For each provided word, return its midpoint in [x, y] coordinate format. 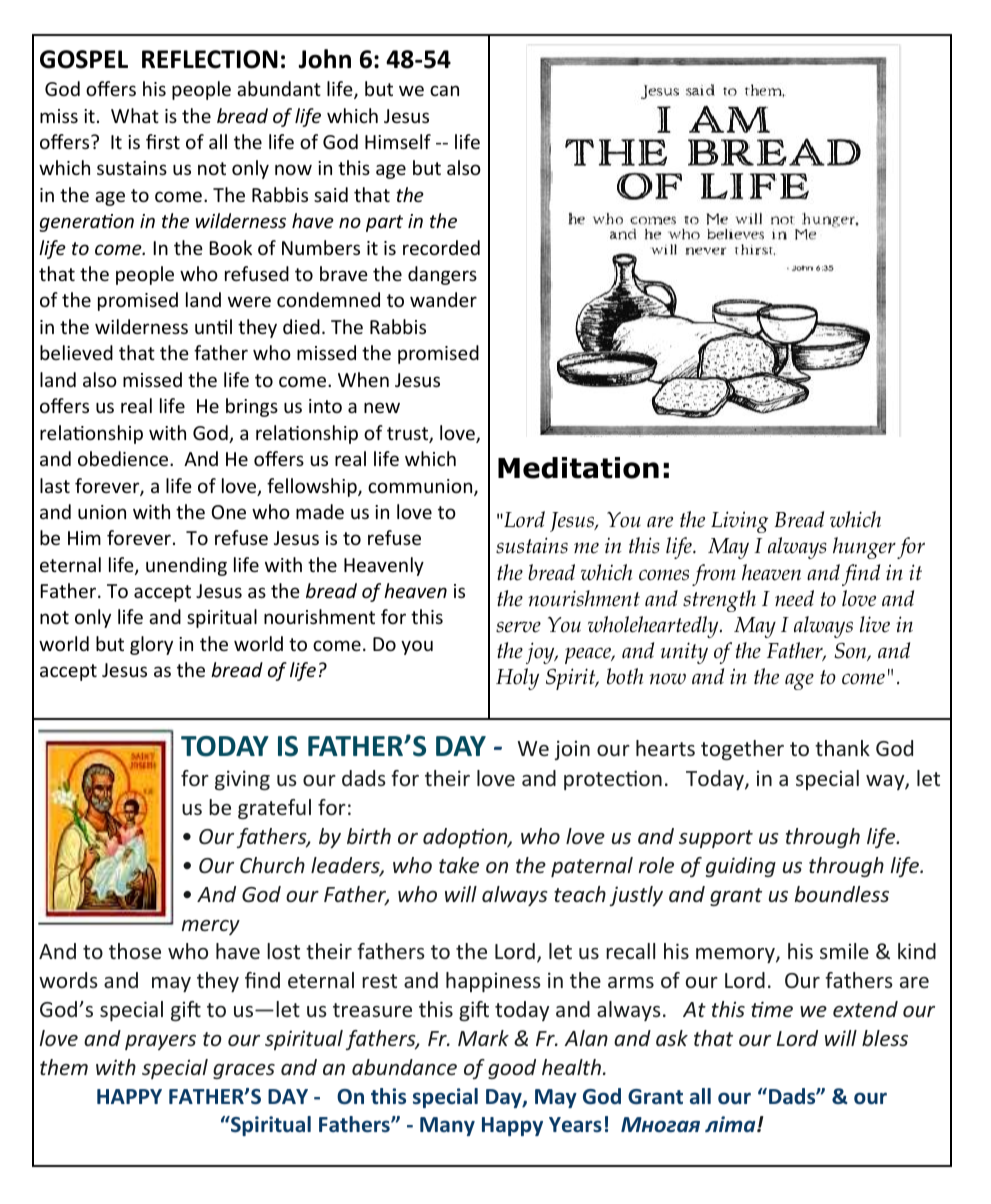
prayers [160, 1042]
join [572, 750]
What [135, 115]
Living [739, 522]
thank [842, 748]
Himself [398, 141]
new [382, 407]
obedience [124, 458]
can [444, 90]
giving [242, 780]
